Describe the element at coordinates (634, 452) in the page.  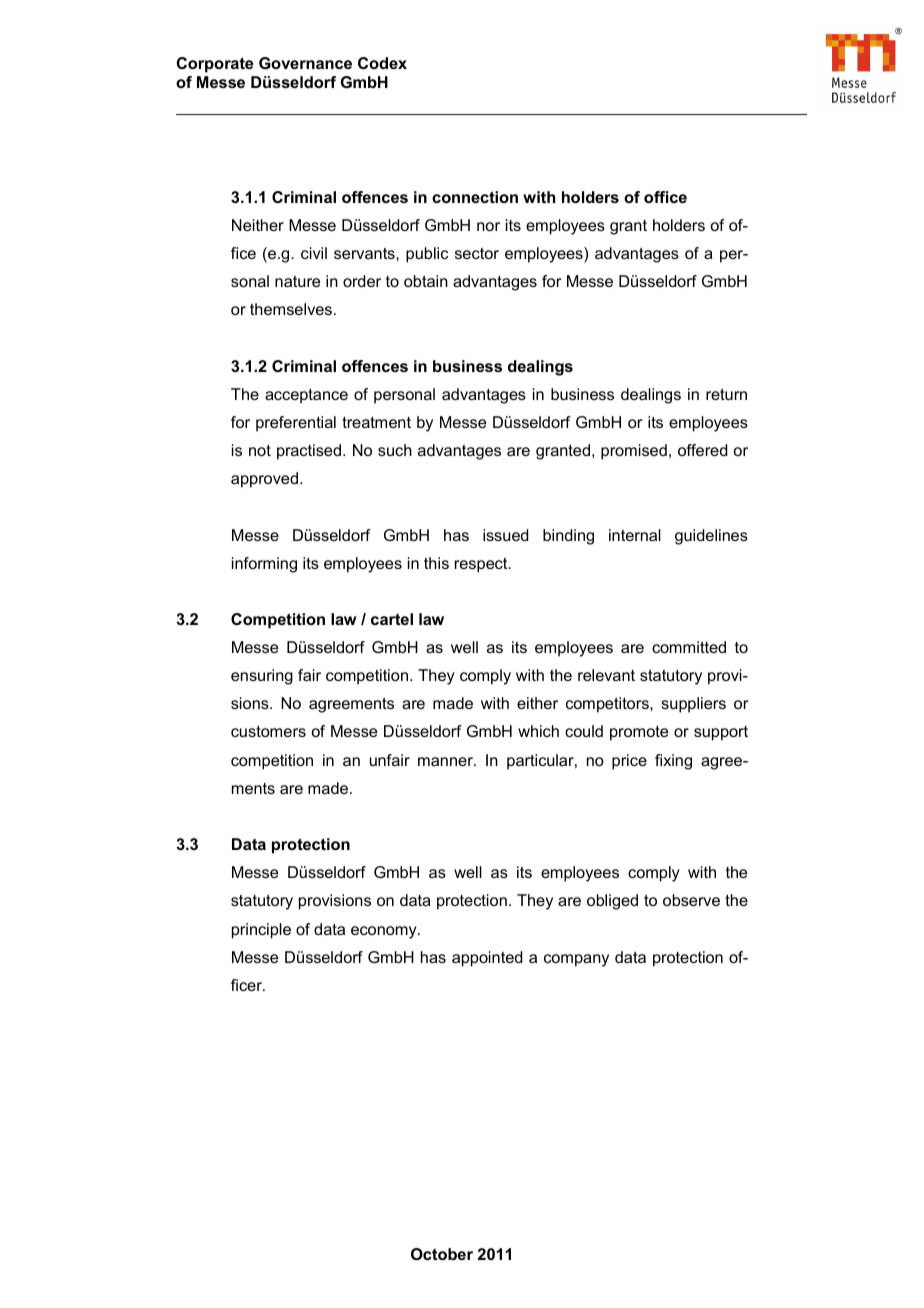
I see `promised` at that location.
